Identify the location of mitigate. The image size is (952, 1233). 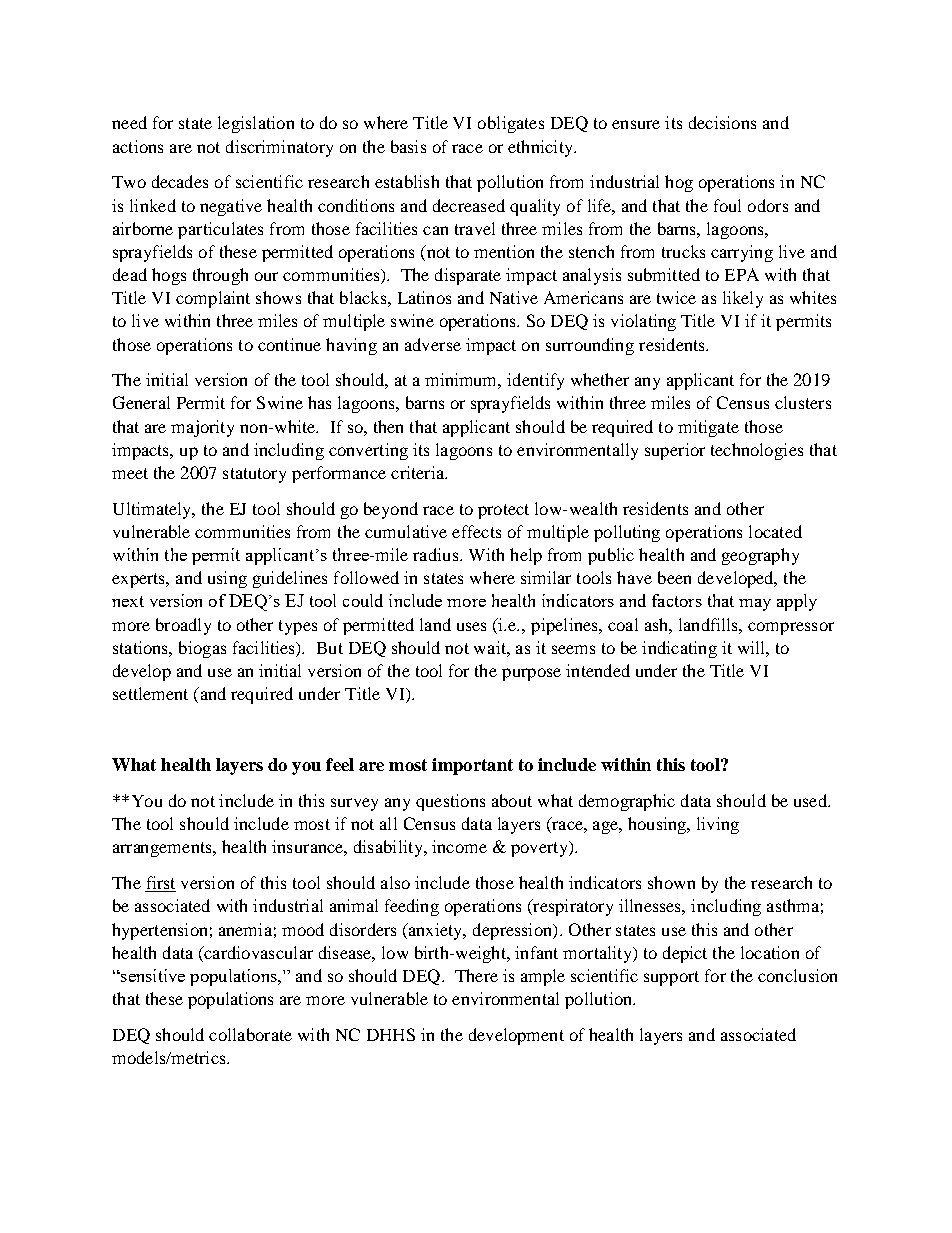
(708, 428).
